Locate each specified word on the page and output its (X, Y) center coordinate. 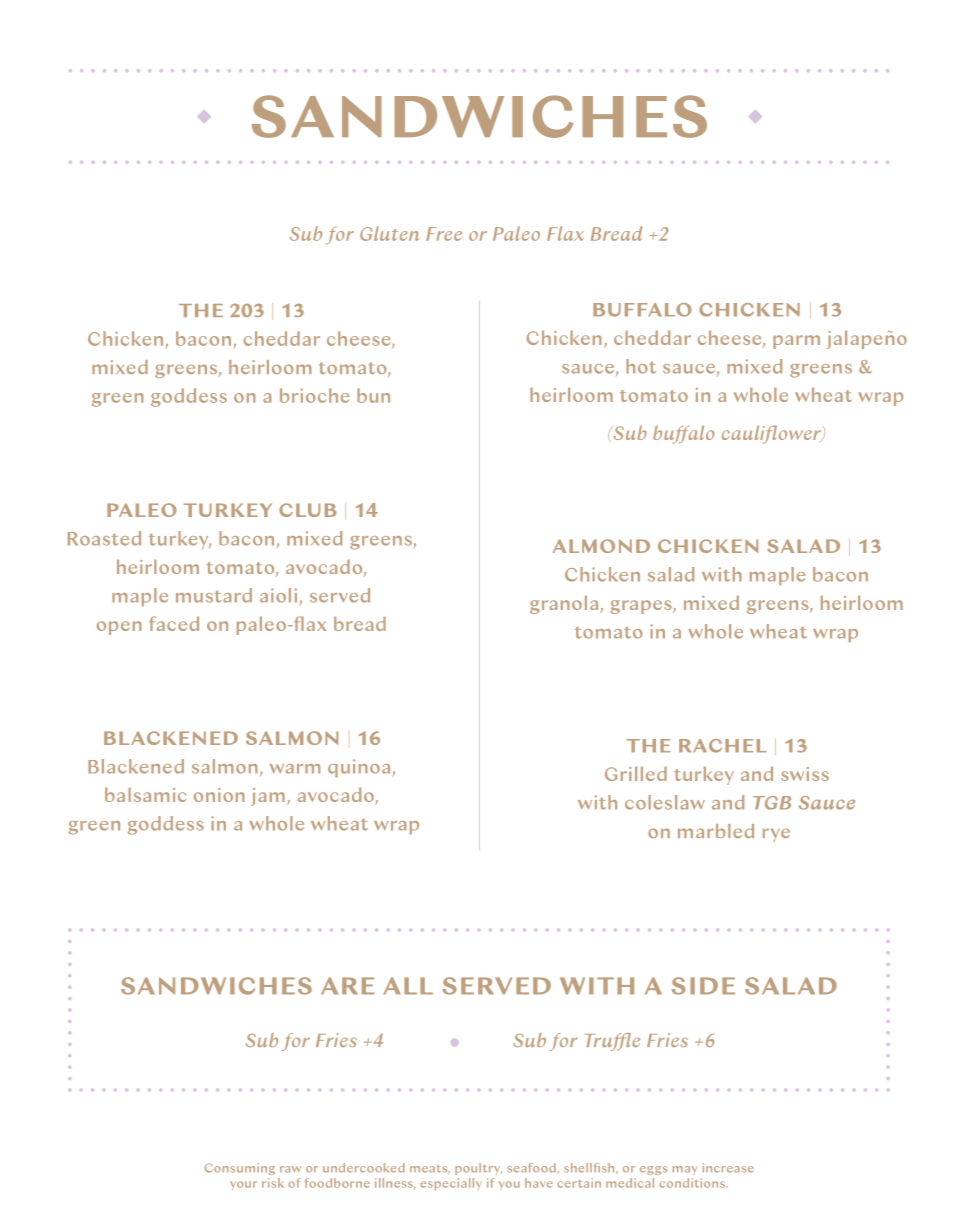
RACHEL (723, 746)
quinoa (360, 768)
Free (444, 234)
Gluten (389, 233)
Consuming (240, 1169)
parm (796, 342)
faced (174, 623)
